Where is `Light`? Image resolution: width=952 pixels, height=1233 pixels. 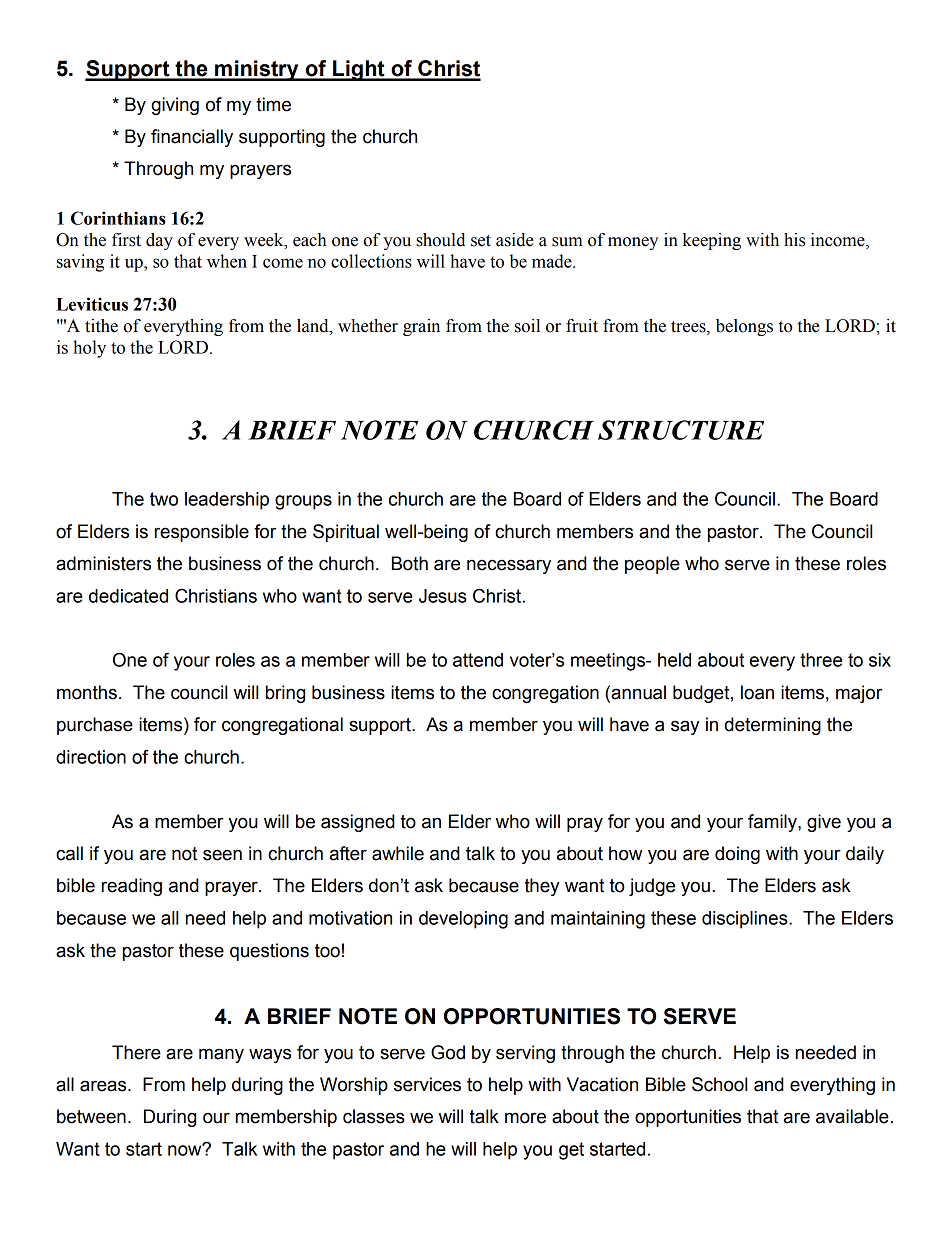 Light is located at coordinates (359, 70).
